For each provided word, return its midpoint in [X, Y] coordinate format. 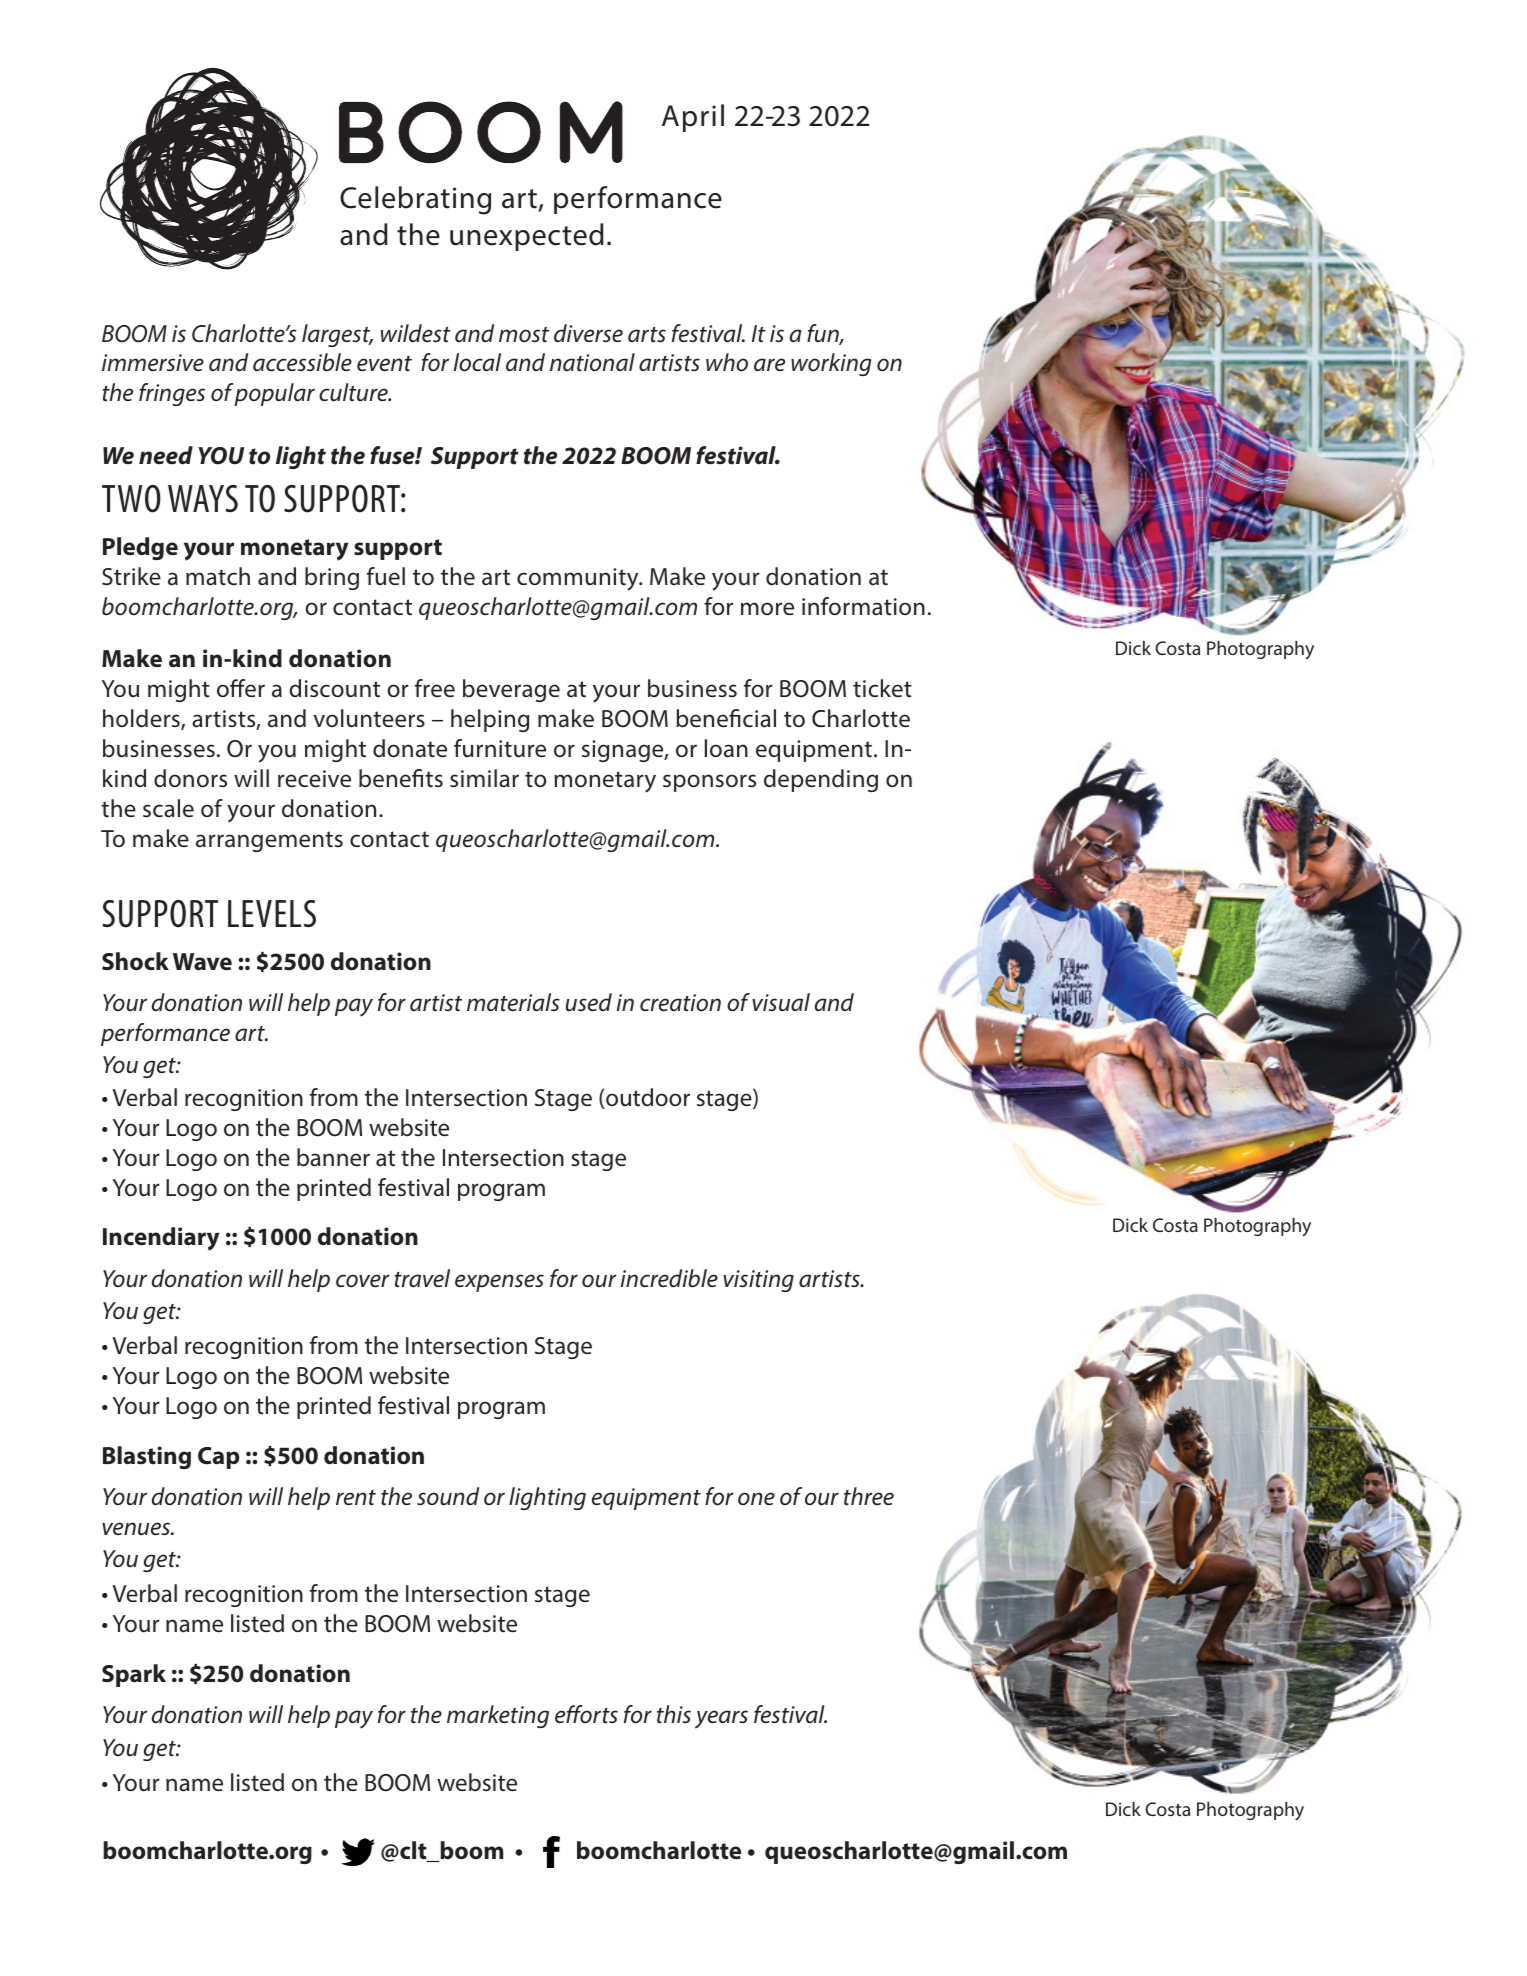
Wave [202, 962]
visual [781, 1002]
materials [513, 1002]
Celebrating [415, 200]
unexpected [527, 237]
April [693, 118]
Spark [134, 1675]
